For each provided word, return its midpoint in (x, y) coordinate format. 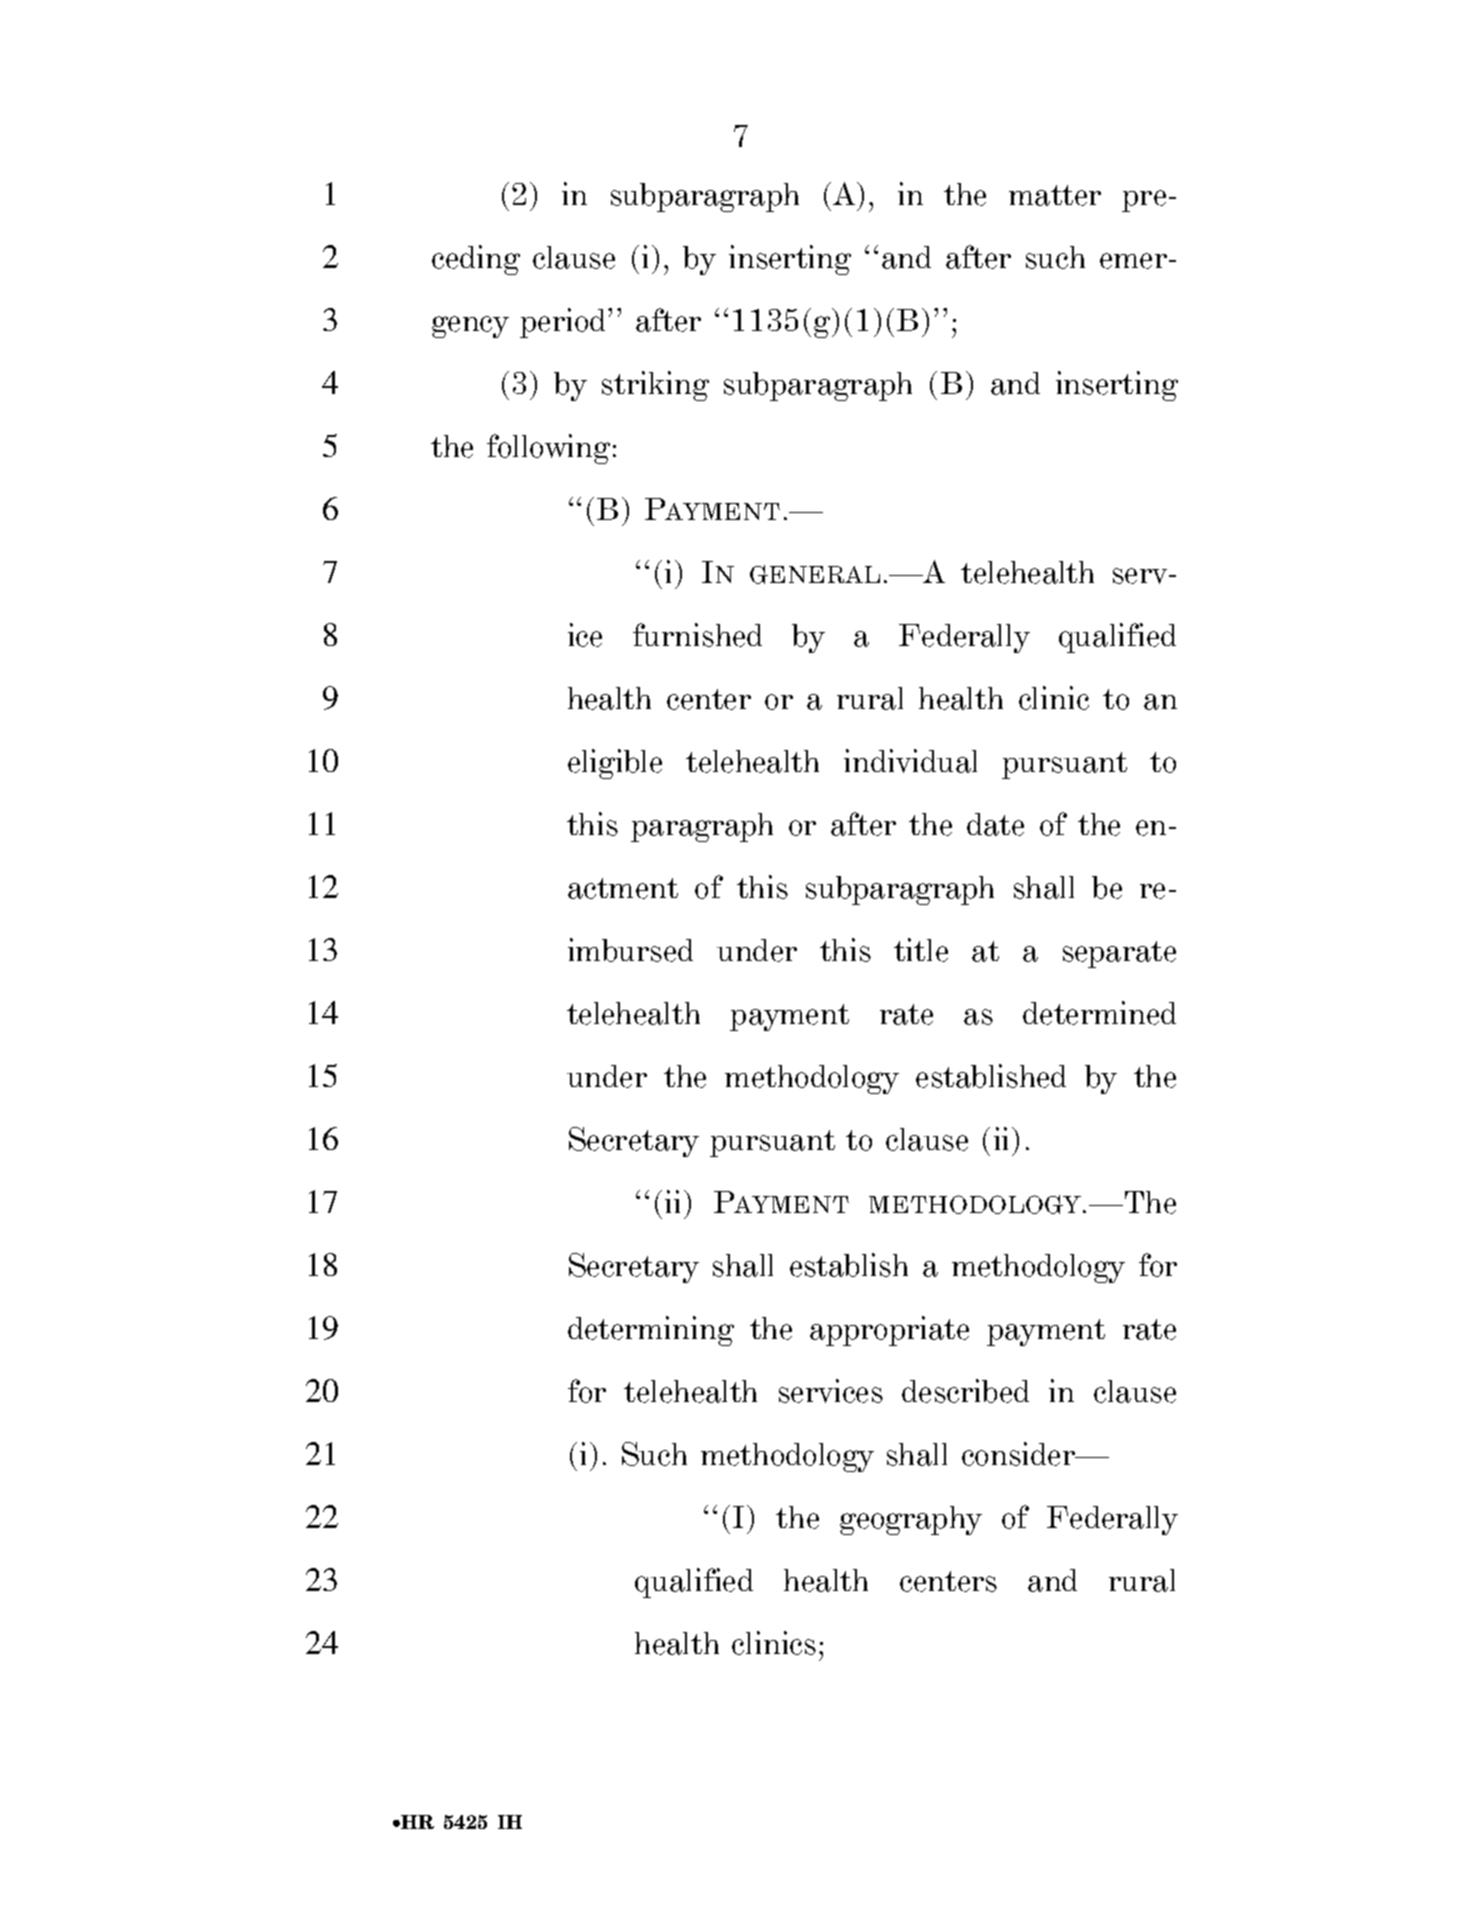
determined (1099, 1013)
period (564, 323)
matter (1055, 195)
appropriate (889, 1331)
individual (910, 761)
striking (655, 386)
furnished (697, 635)
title (921, 950)
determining (651, 1331)
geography (911, 1520)
